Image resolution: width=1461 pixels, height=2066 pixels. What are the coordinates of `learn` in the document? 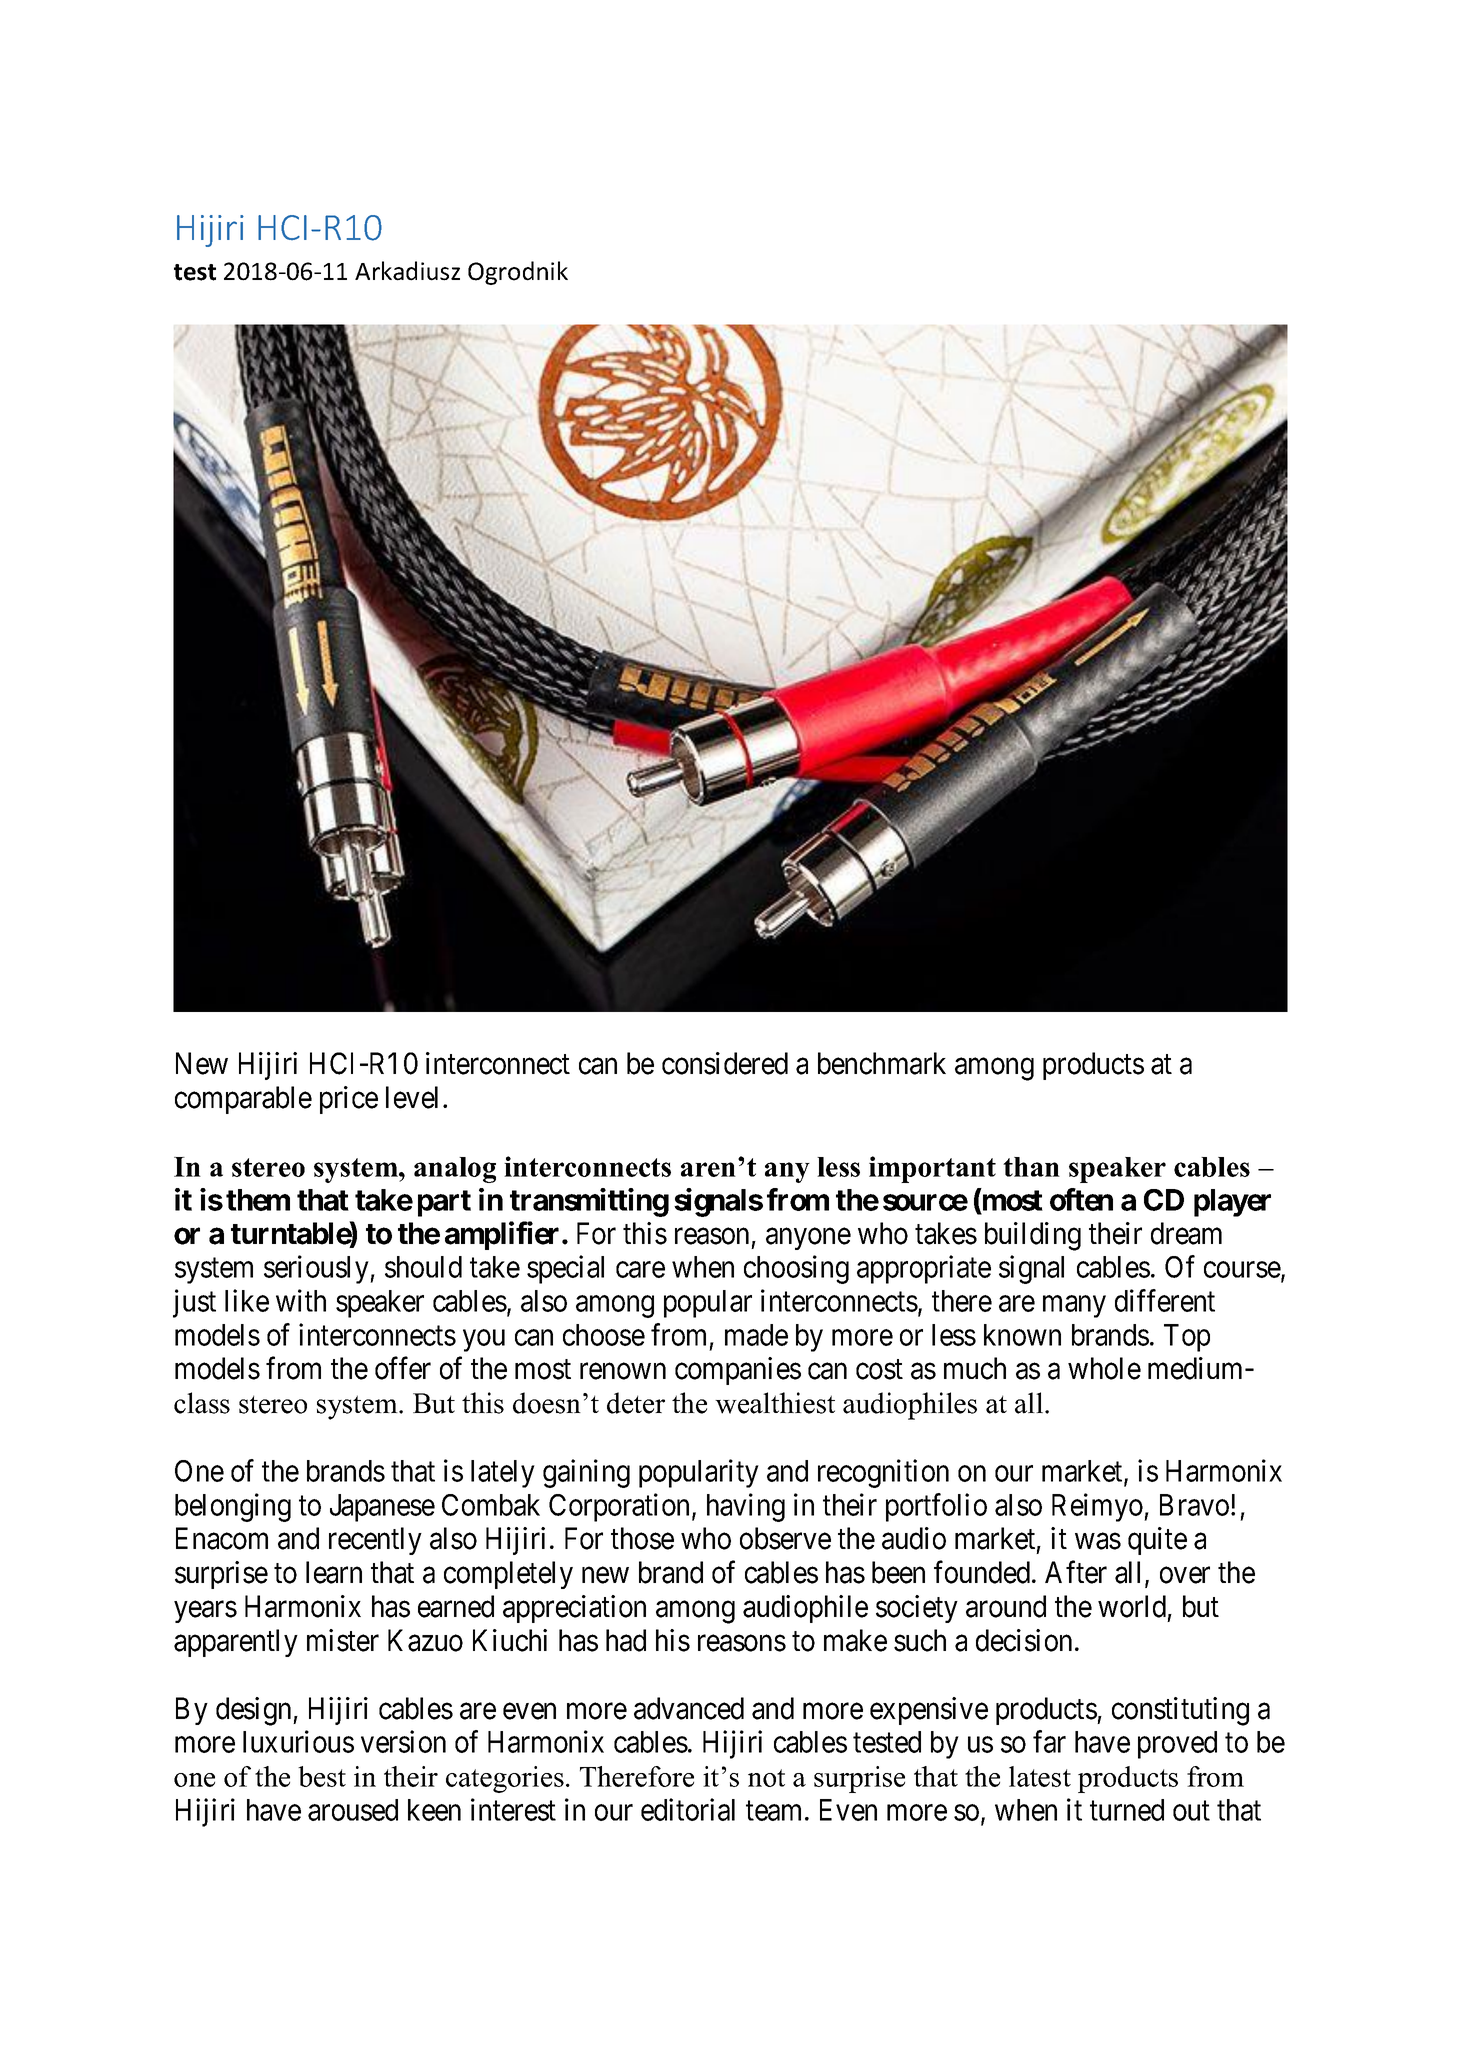 It's located at (334, 1572).
